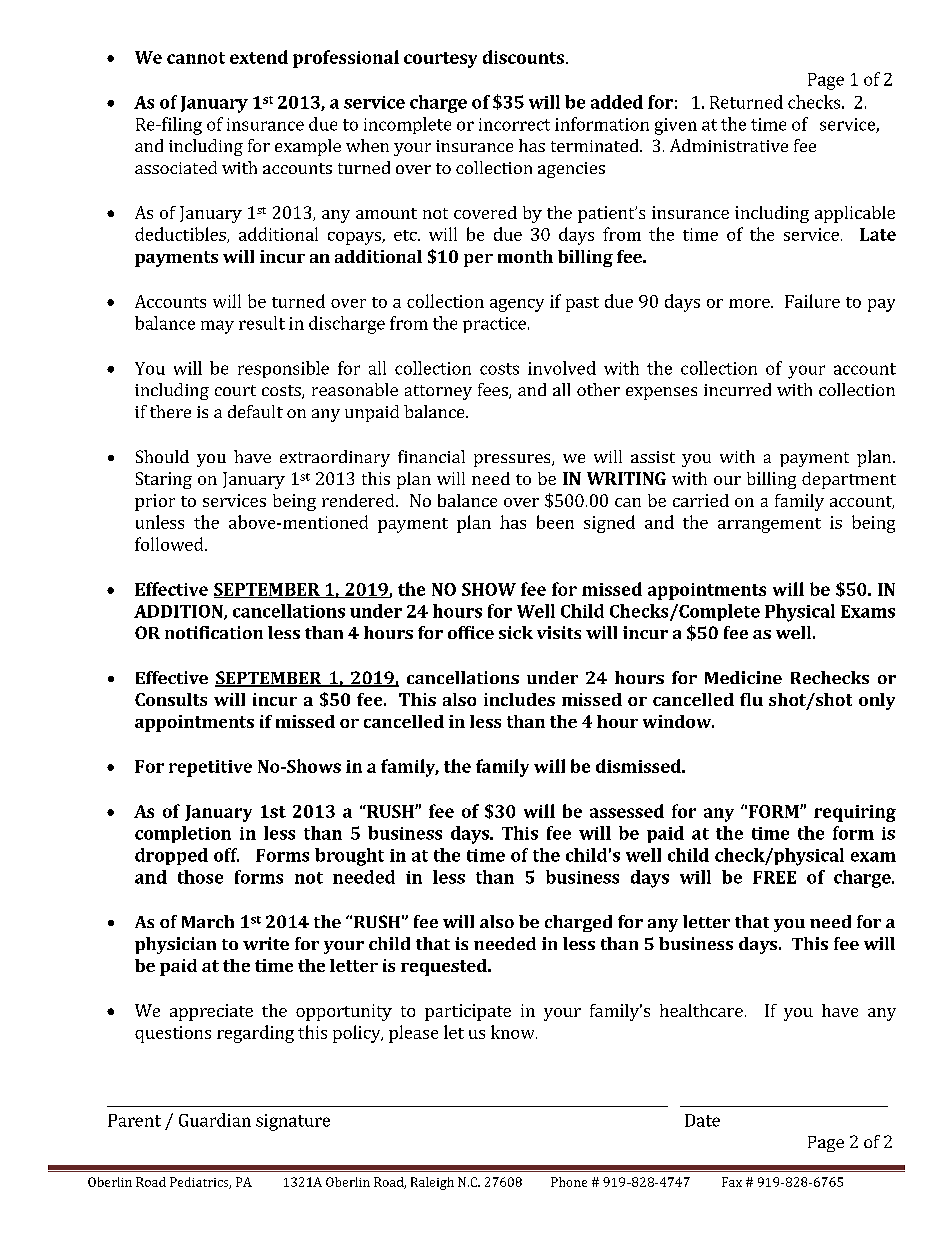 This screenshot has height=1233, width=952. I want to click on Phone, so click(569, 1182).
